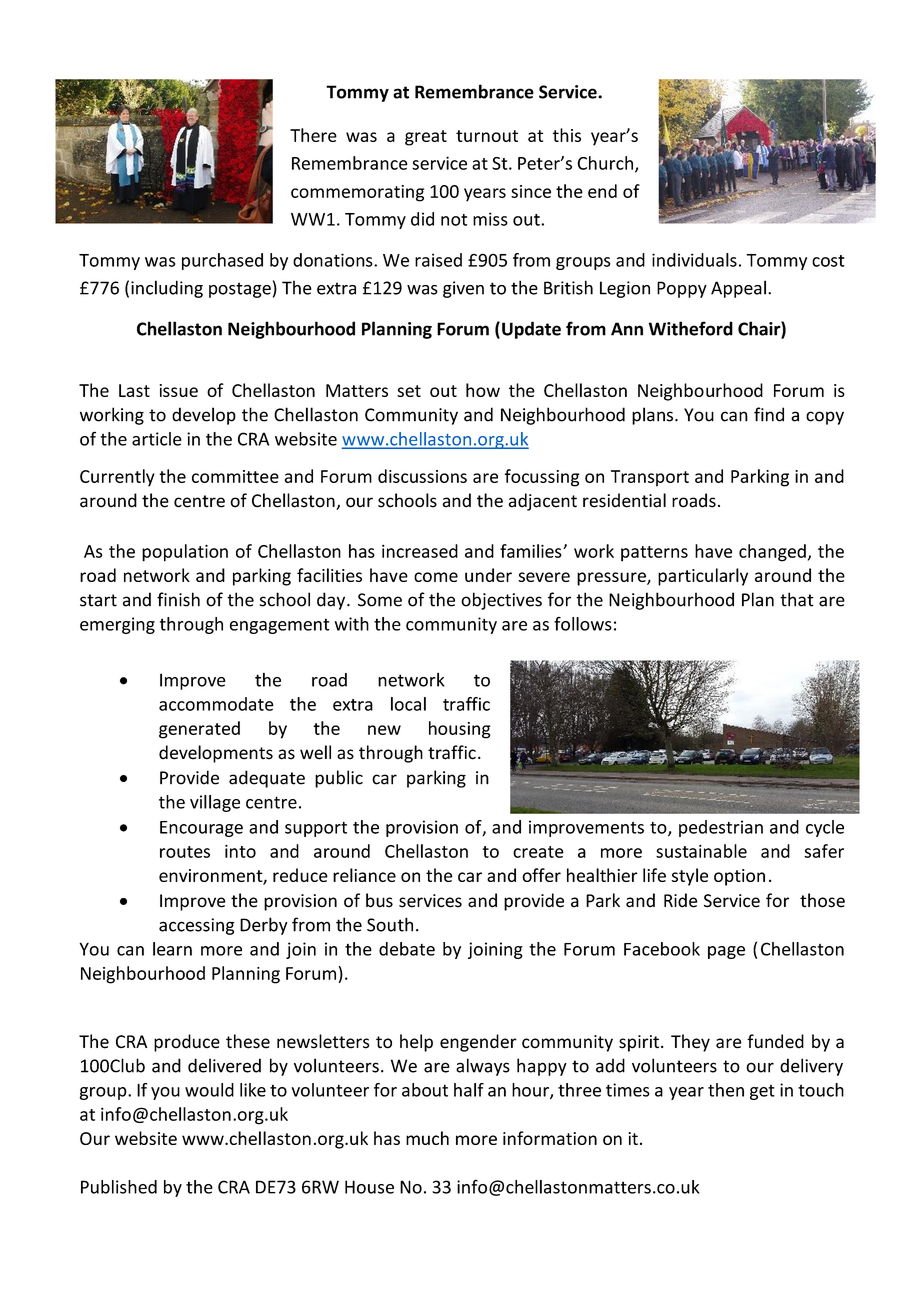  I want to click on much, so click(427, 1138).
